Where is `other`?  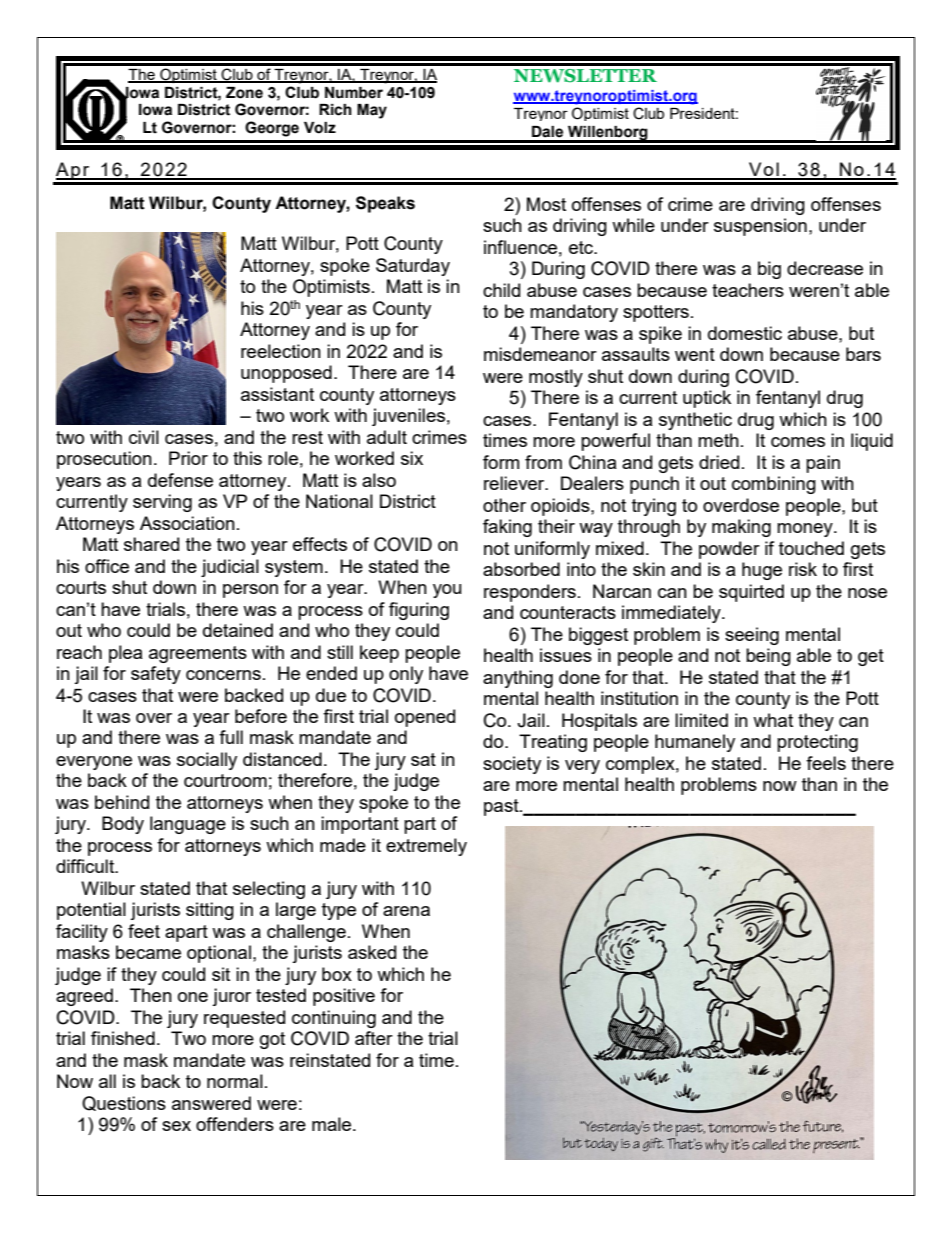
other is located at coordinates (504, 505).
